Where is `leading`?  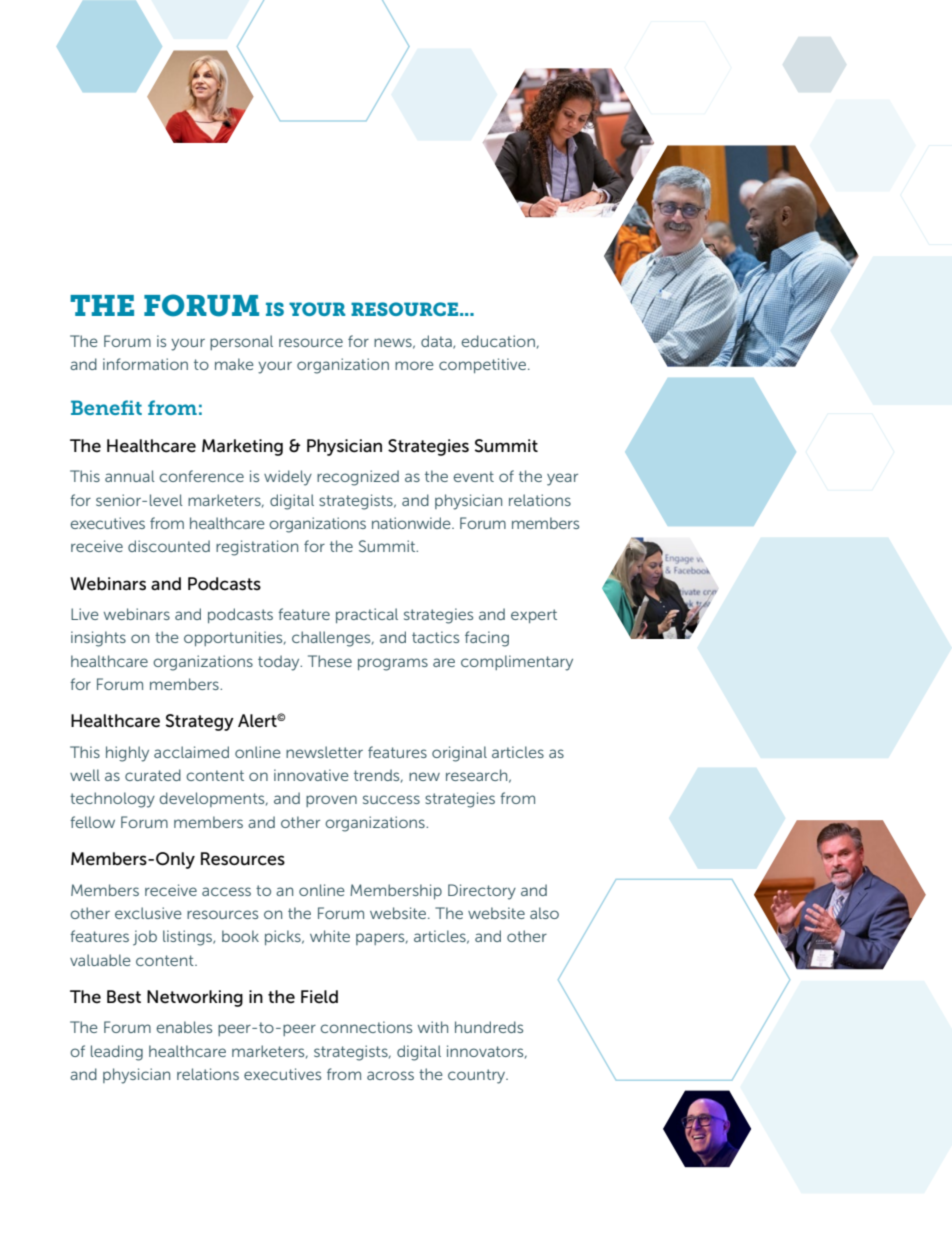
leading is located at coordinates (117, 1053).
